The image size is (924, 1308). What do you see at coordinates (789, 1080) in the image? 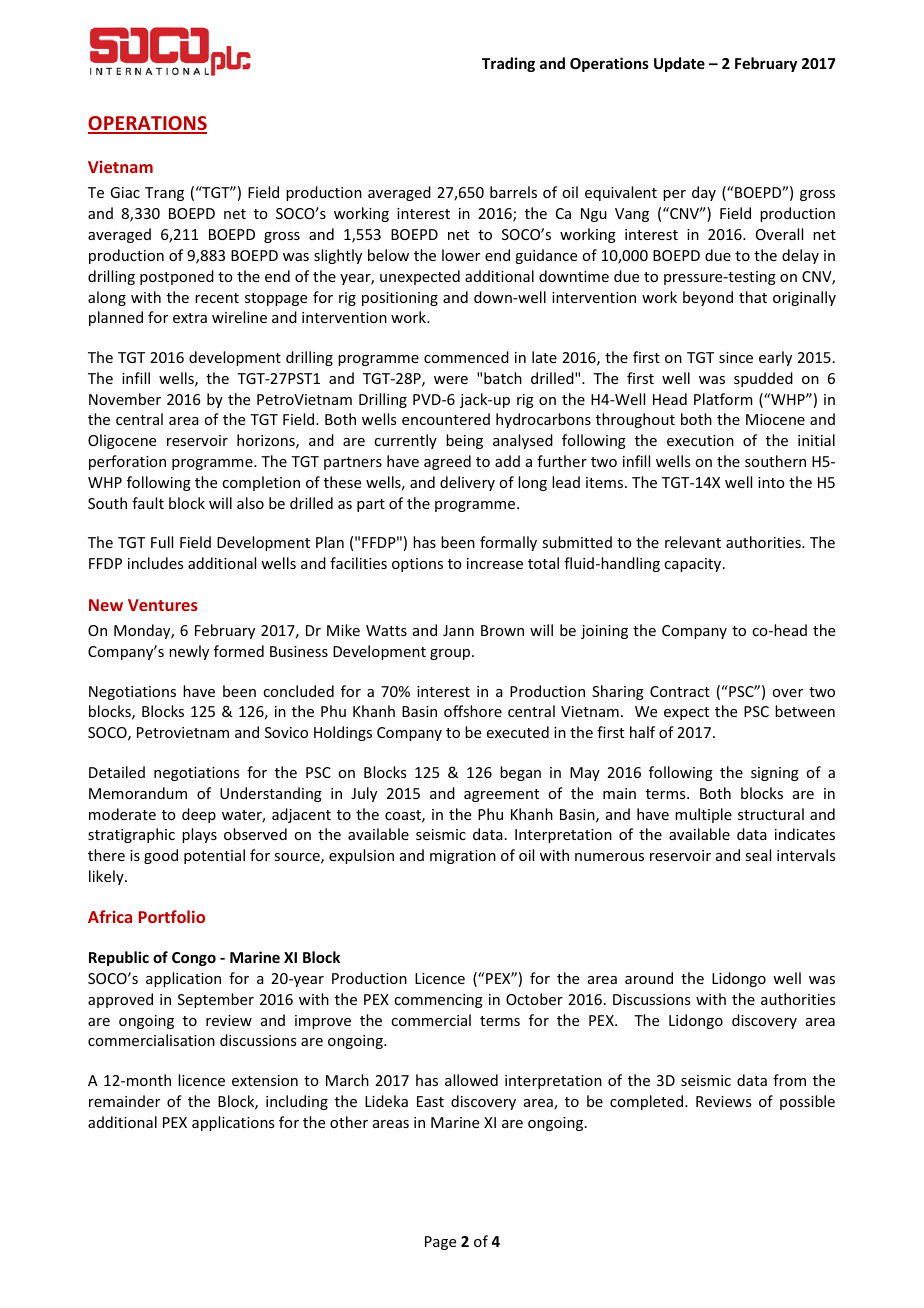
I see `from` at bounding box center [789, 1080].
